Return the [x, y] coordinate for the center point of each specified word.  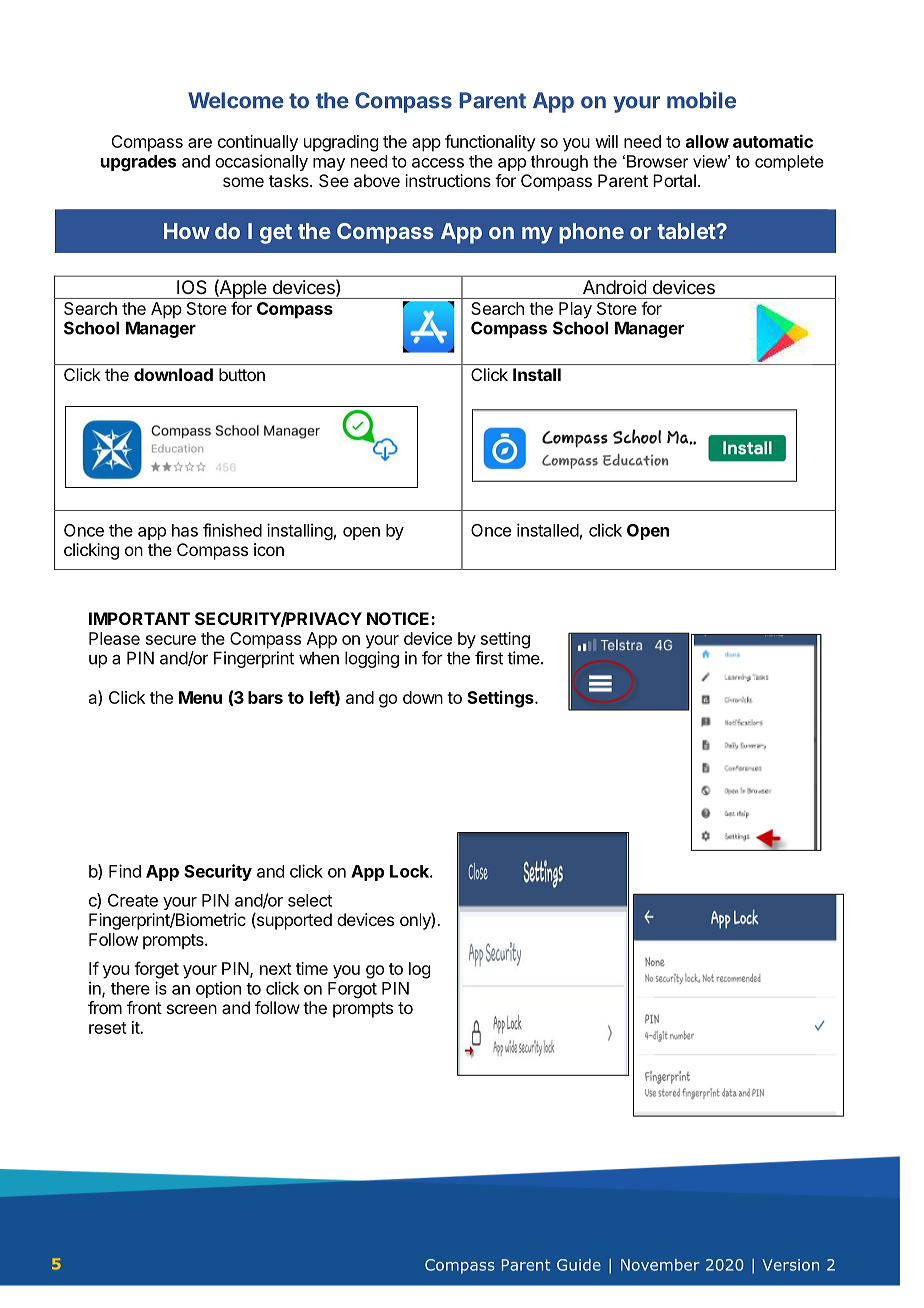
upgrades [138, 163]
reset [108, 1028]
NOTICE [399, 618]
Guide [579, 1265]
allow [707, 141]
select [310, 900]
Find [125, 871]
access [438, 163]
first [489, 658]
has [185, 530]
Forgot [352, 990]
